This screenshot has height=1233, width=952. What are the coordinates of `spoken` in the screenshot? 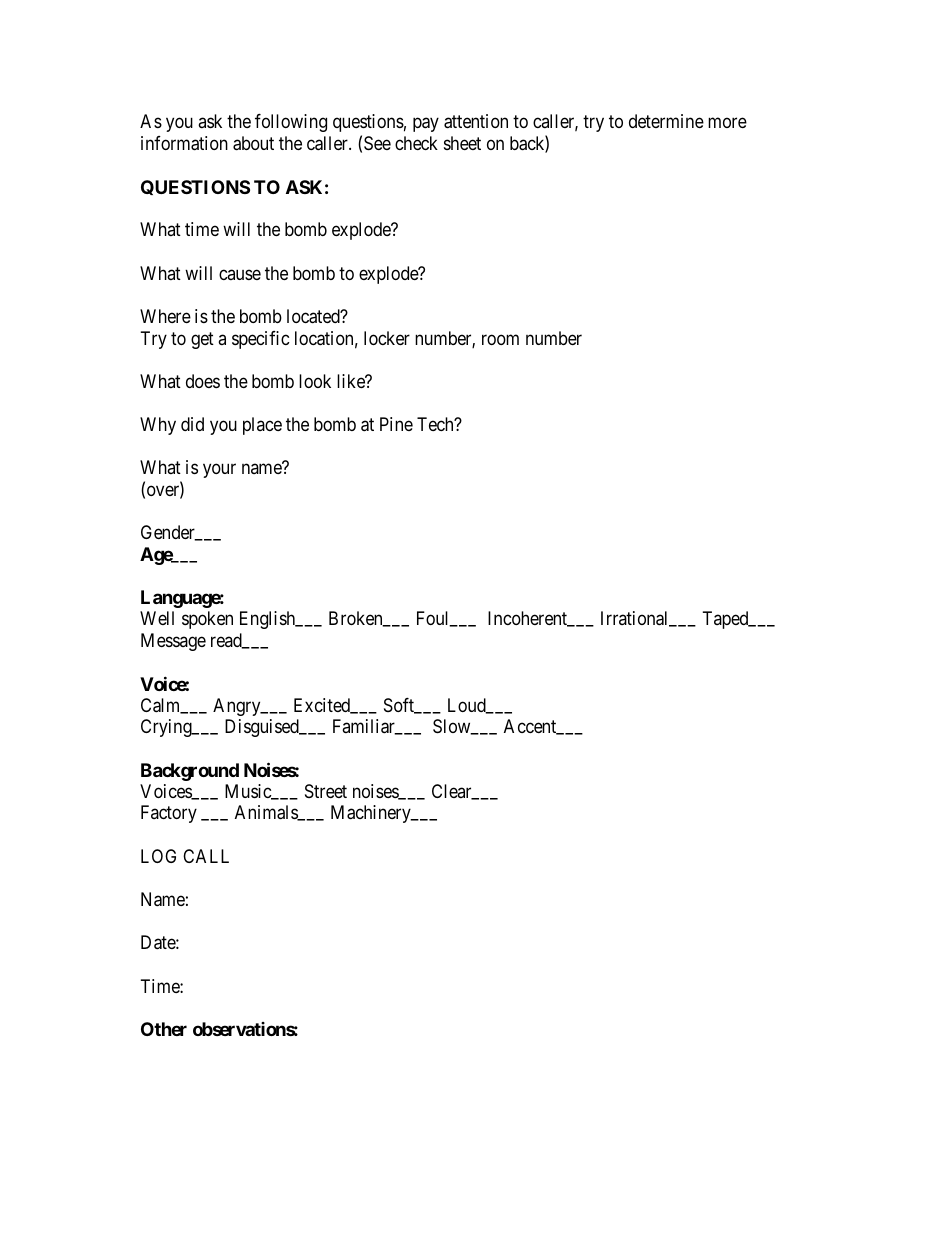 It's located at (207, 620).
